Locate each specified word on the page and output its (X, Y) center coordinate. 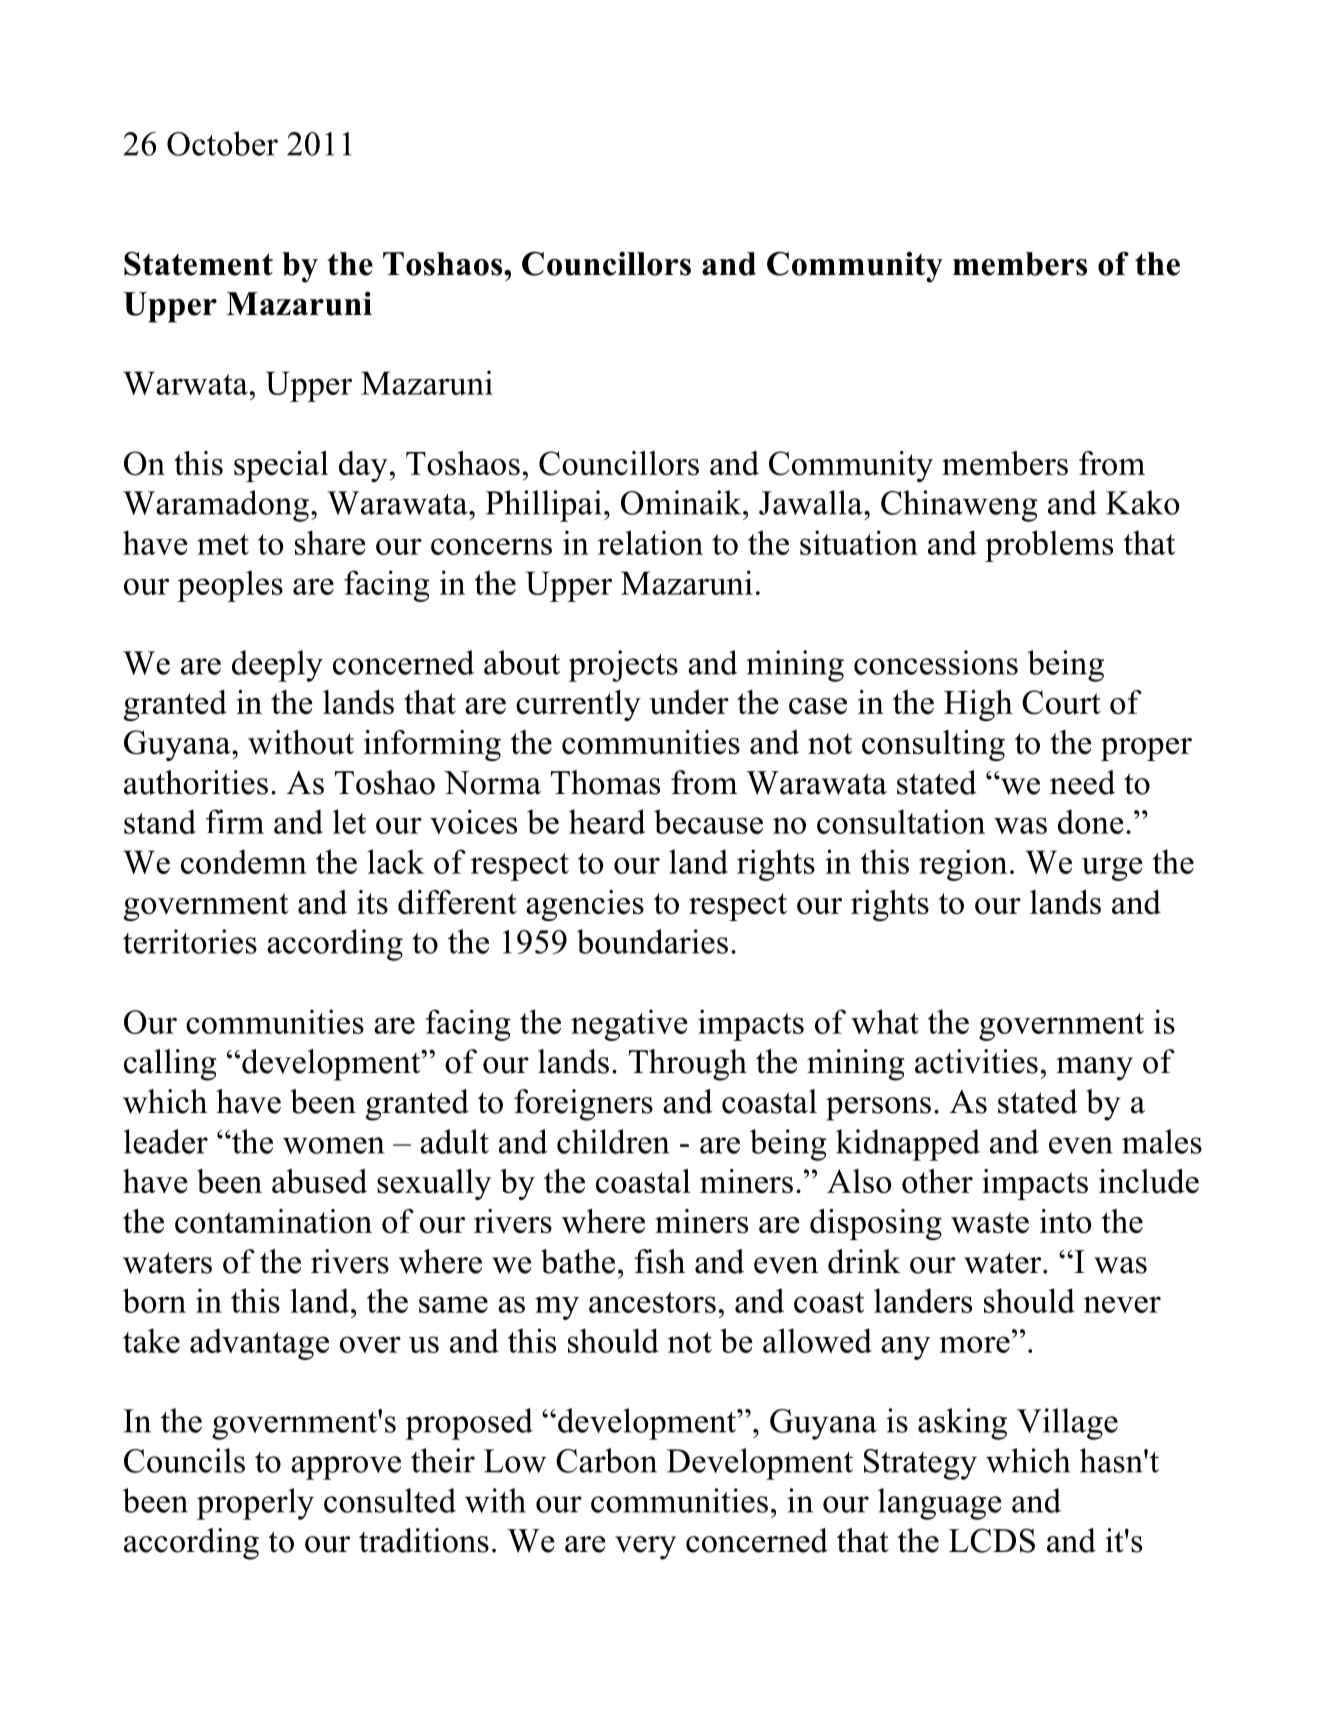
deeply (277, 666)
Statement (198, 263)
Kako (1143, 502)
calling (170, 1065)
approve (346, 1468)
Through (688, 1065)
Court (1061, 702)
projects (623, 666)
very (645, 1548)
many (1094, 1069)
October (222, 143)
